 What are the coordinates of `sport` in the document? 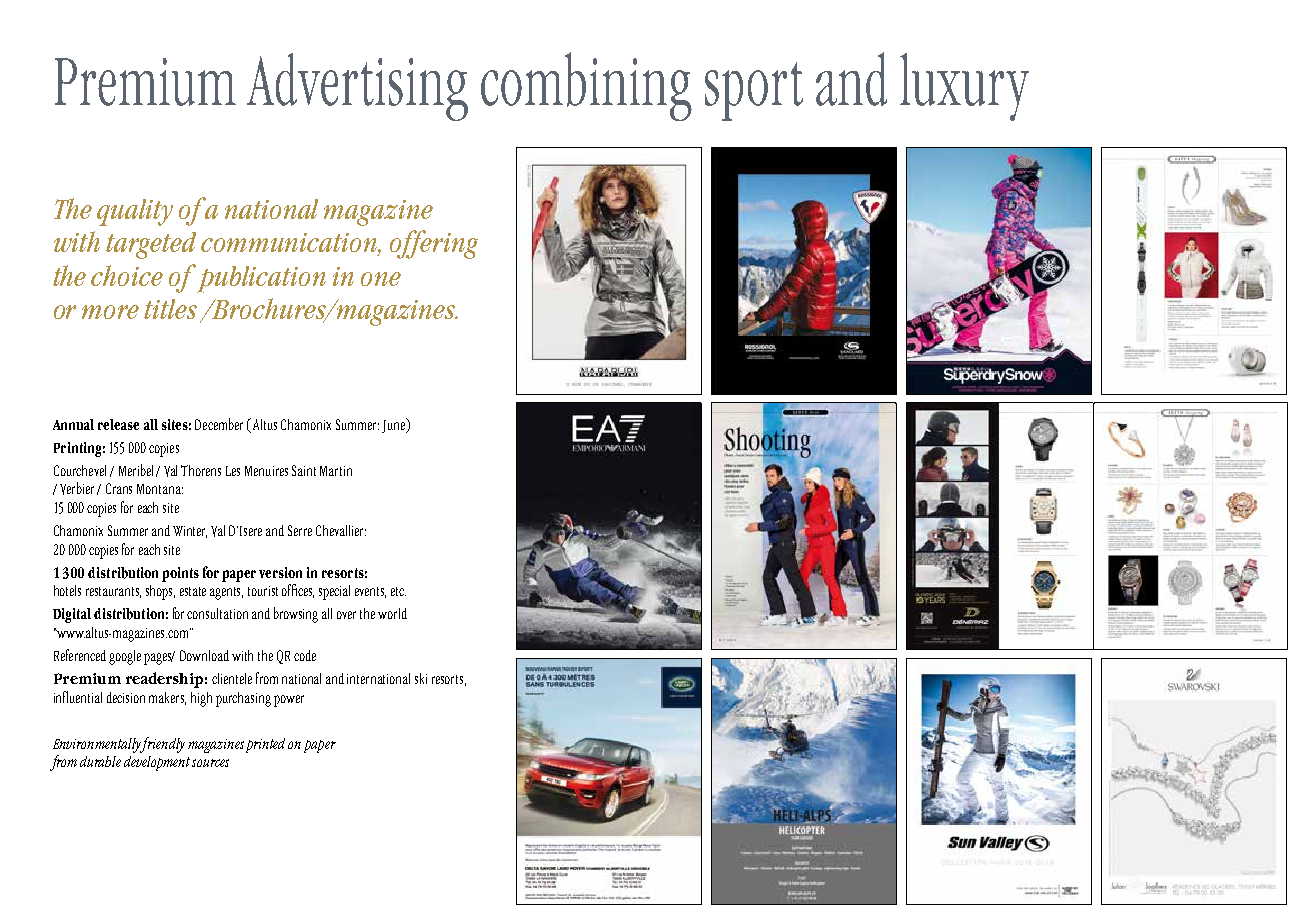 It's located at (754, 91).
